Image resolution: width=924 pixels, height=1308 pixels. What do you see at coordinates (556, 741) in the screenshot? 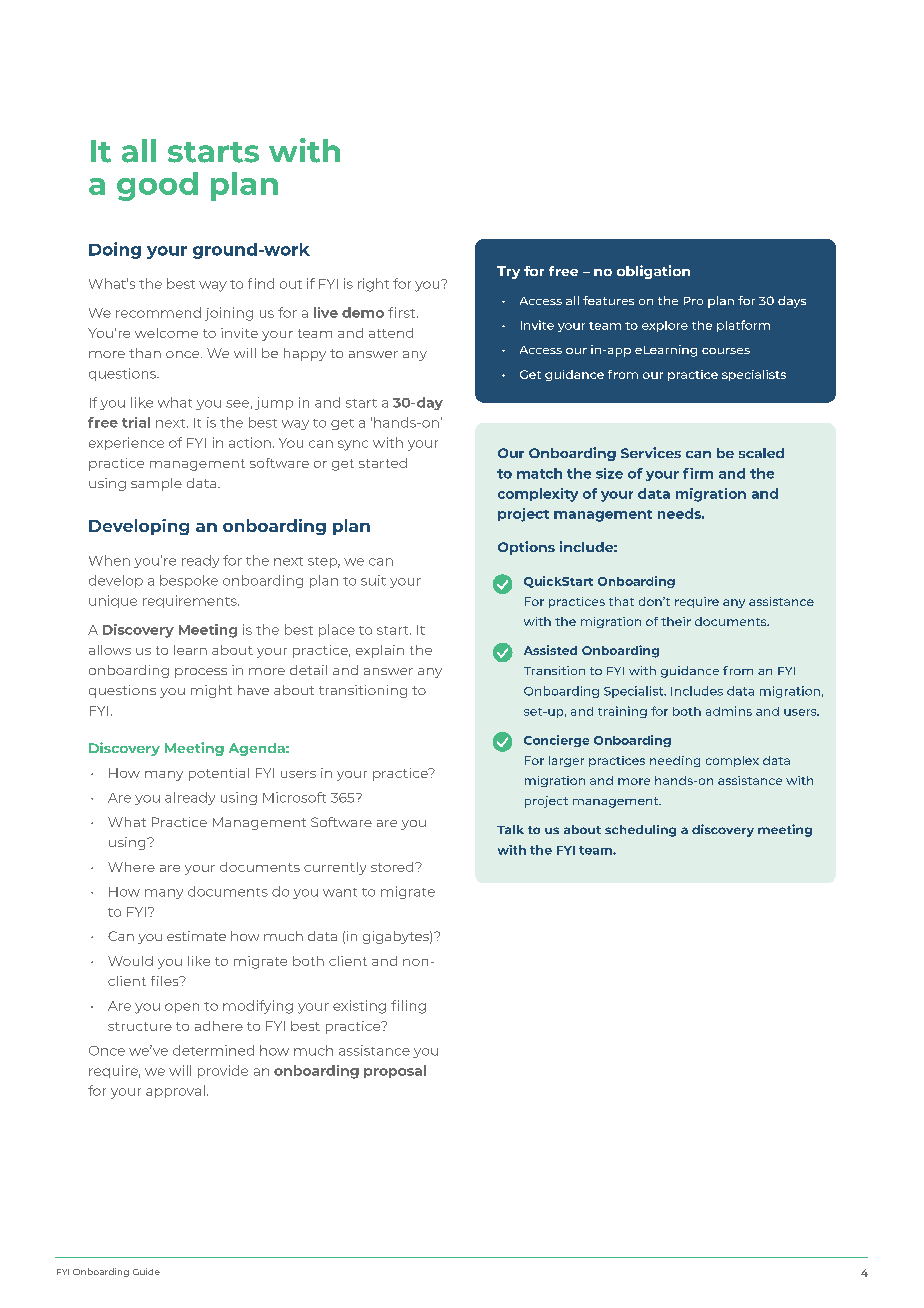
I see `Concierge` at bounding box center [556, 741].
